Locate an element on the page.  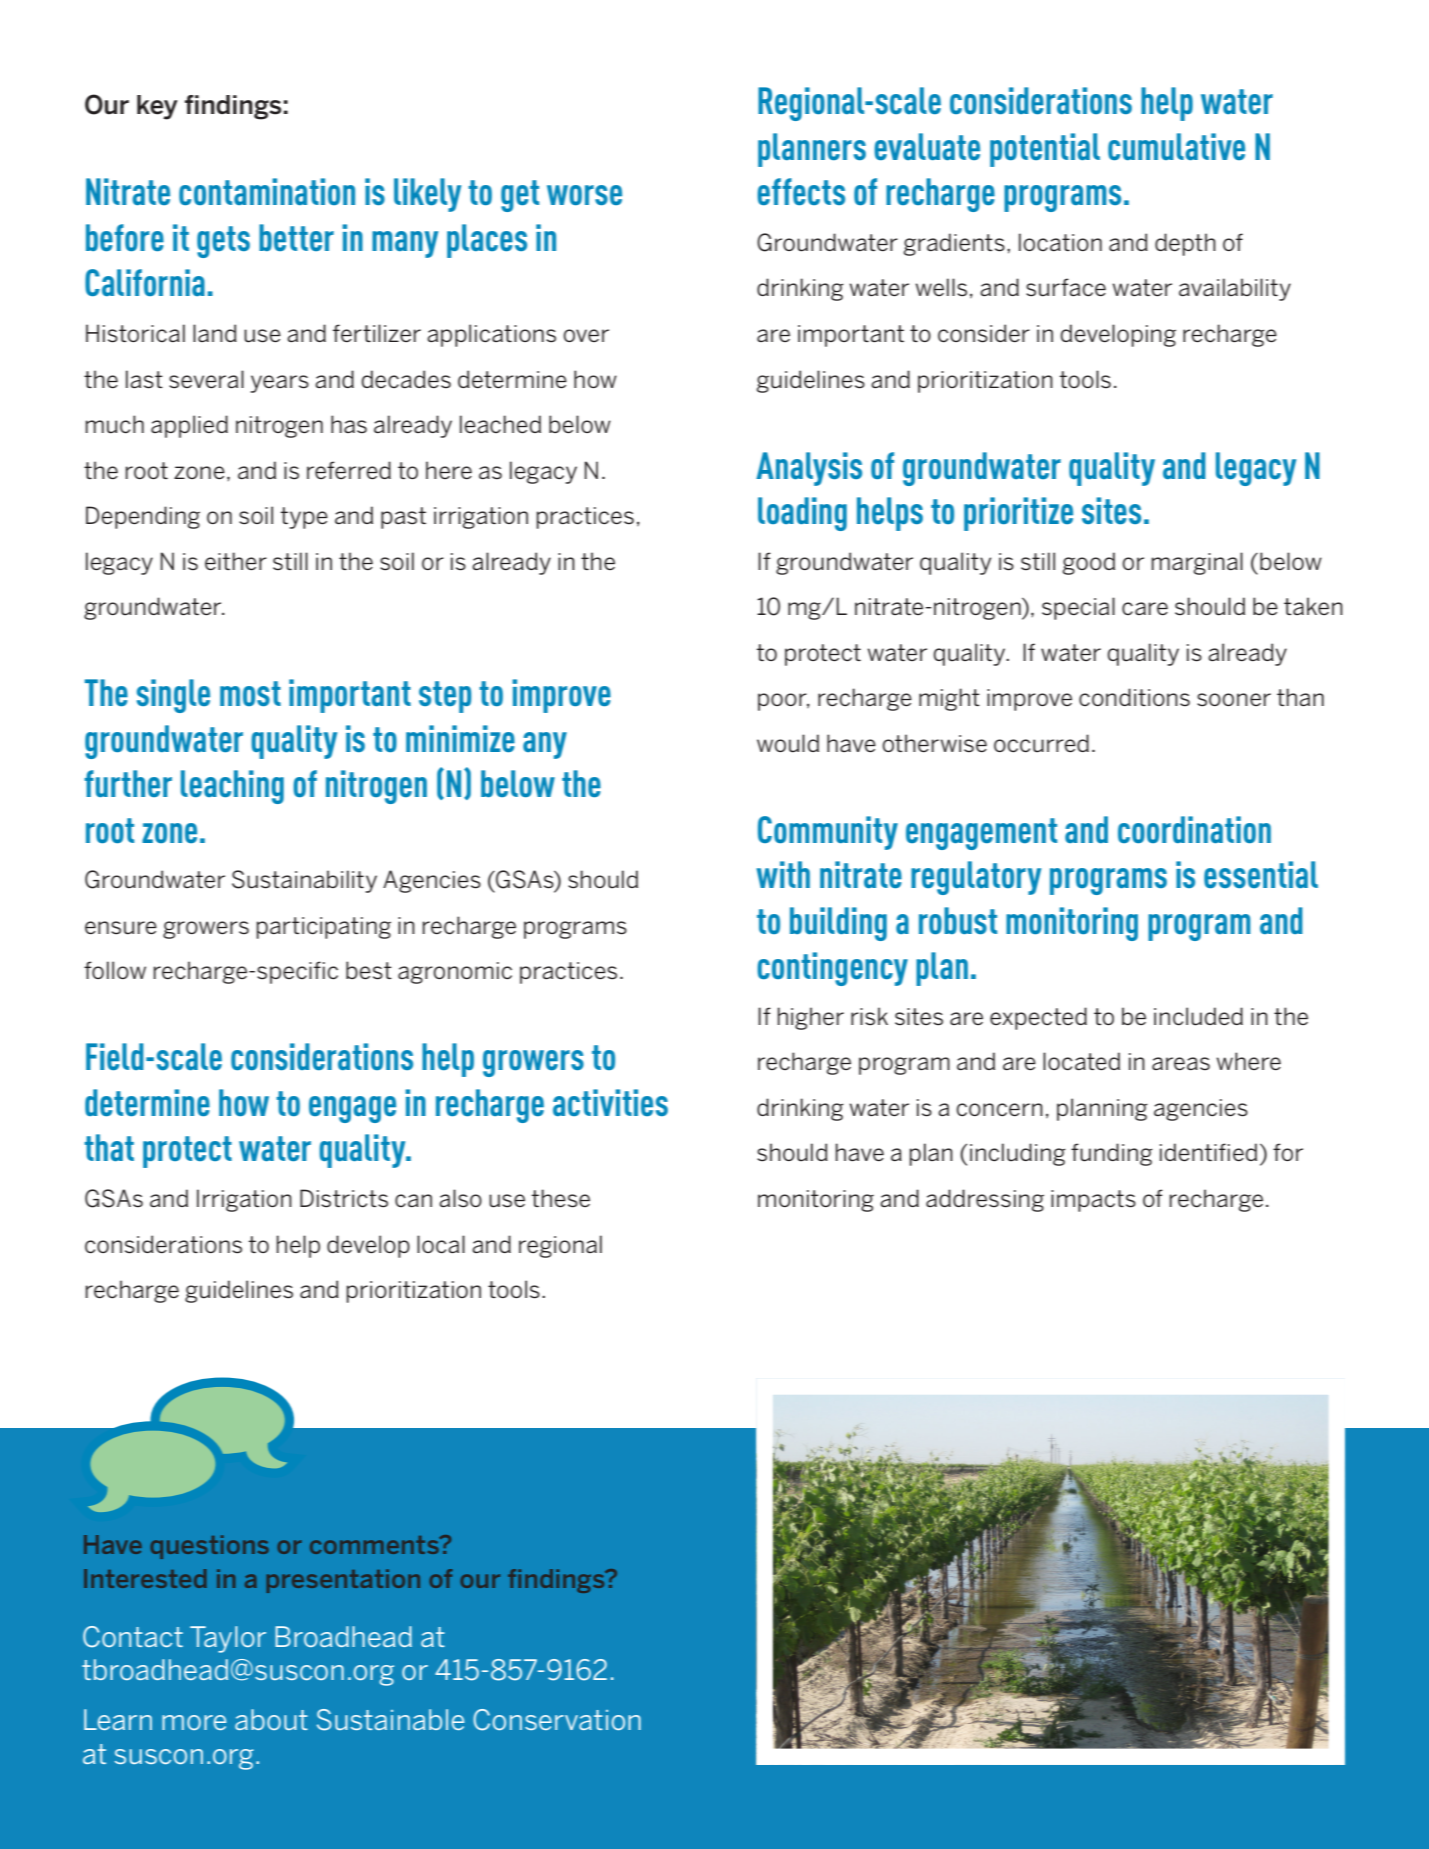
contamination is located at coordinates (267, 191).
